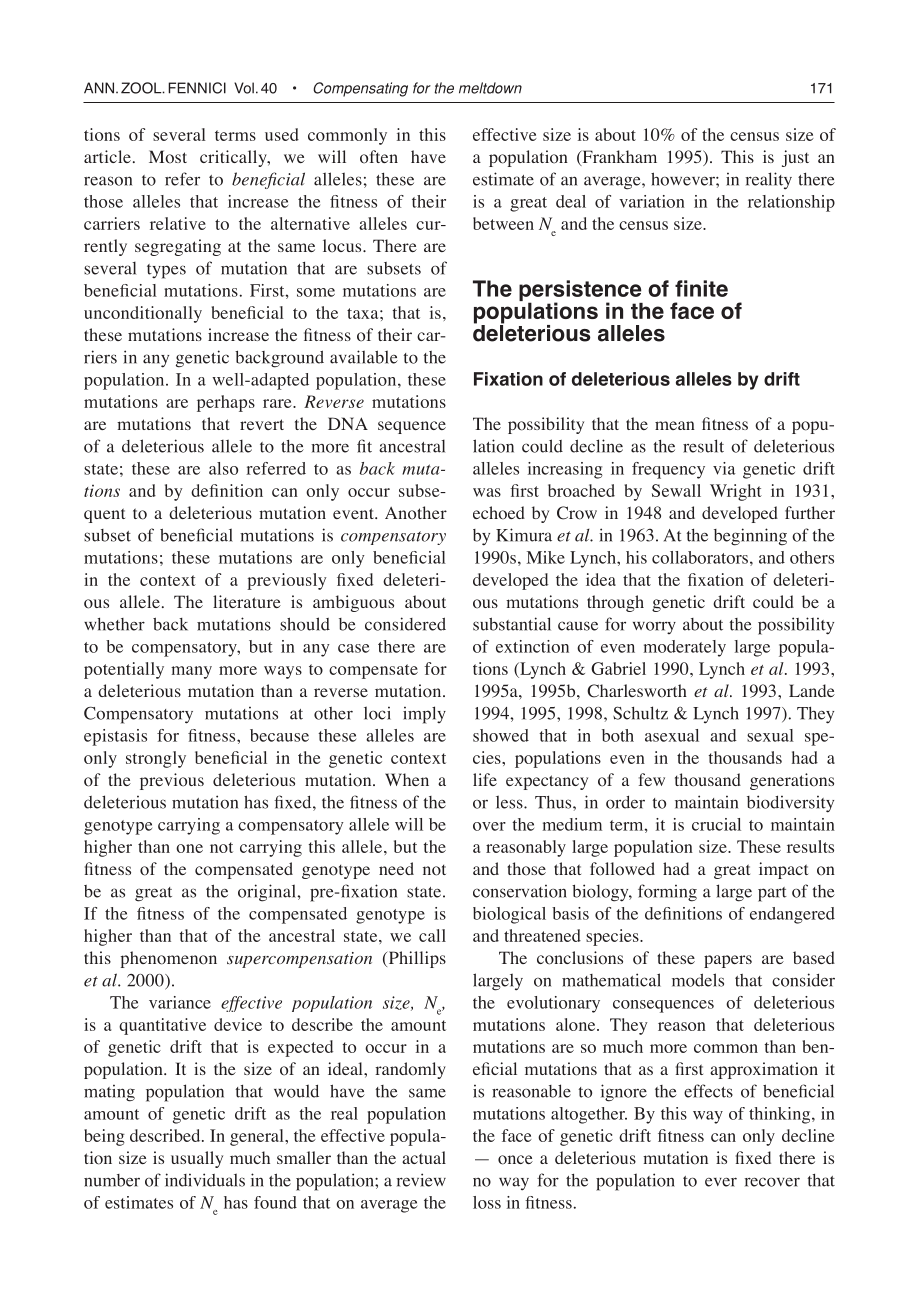 Image resolution: width=924 pixels, height=1314 pixels. What do you see at coordinates (168, 157) in the screenshot?
I see `Most` at bounding box center [168, 157].
